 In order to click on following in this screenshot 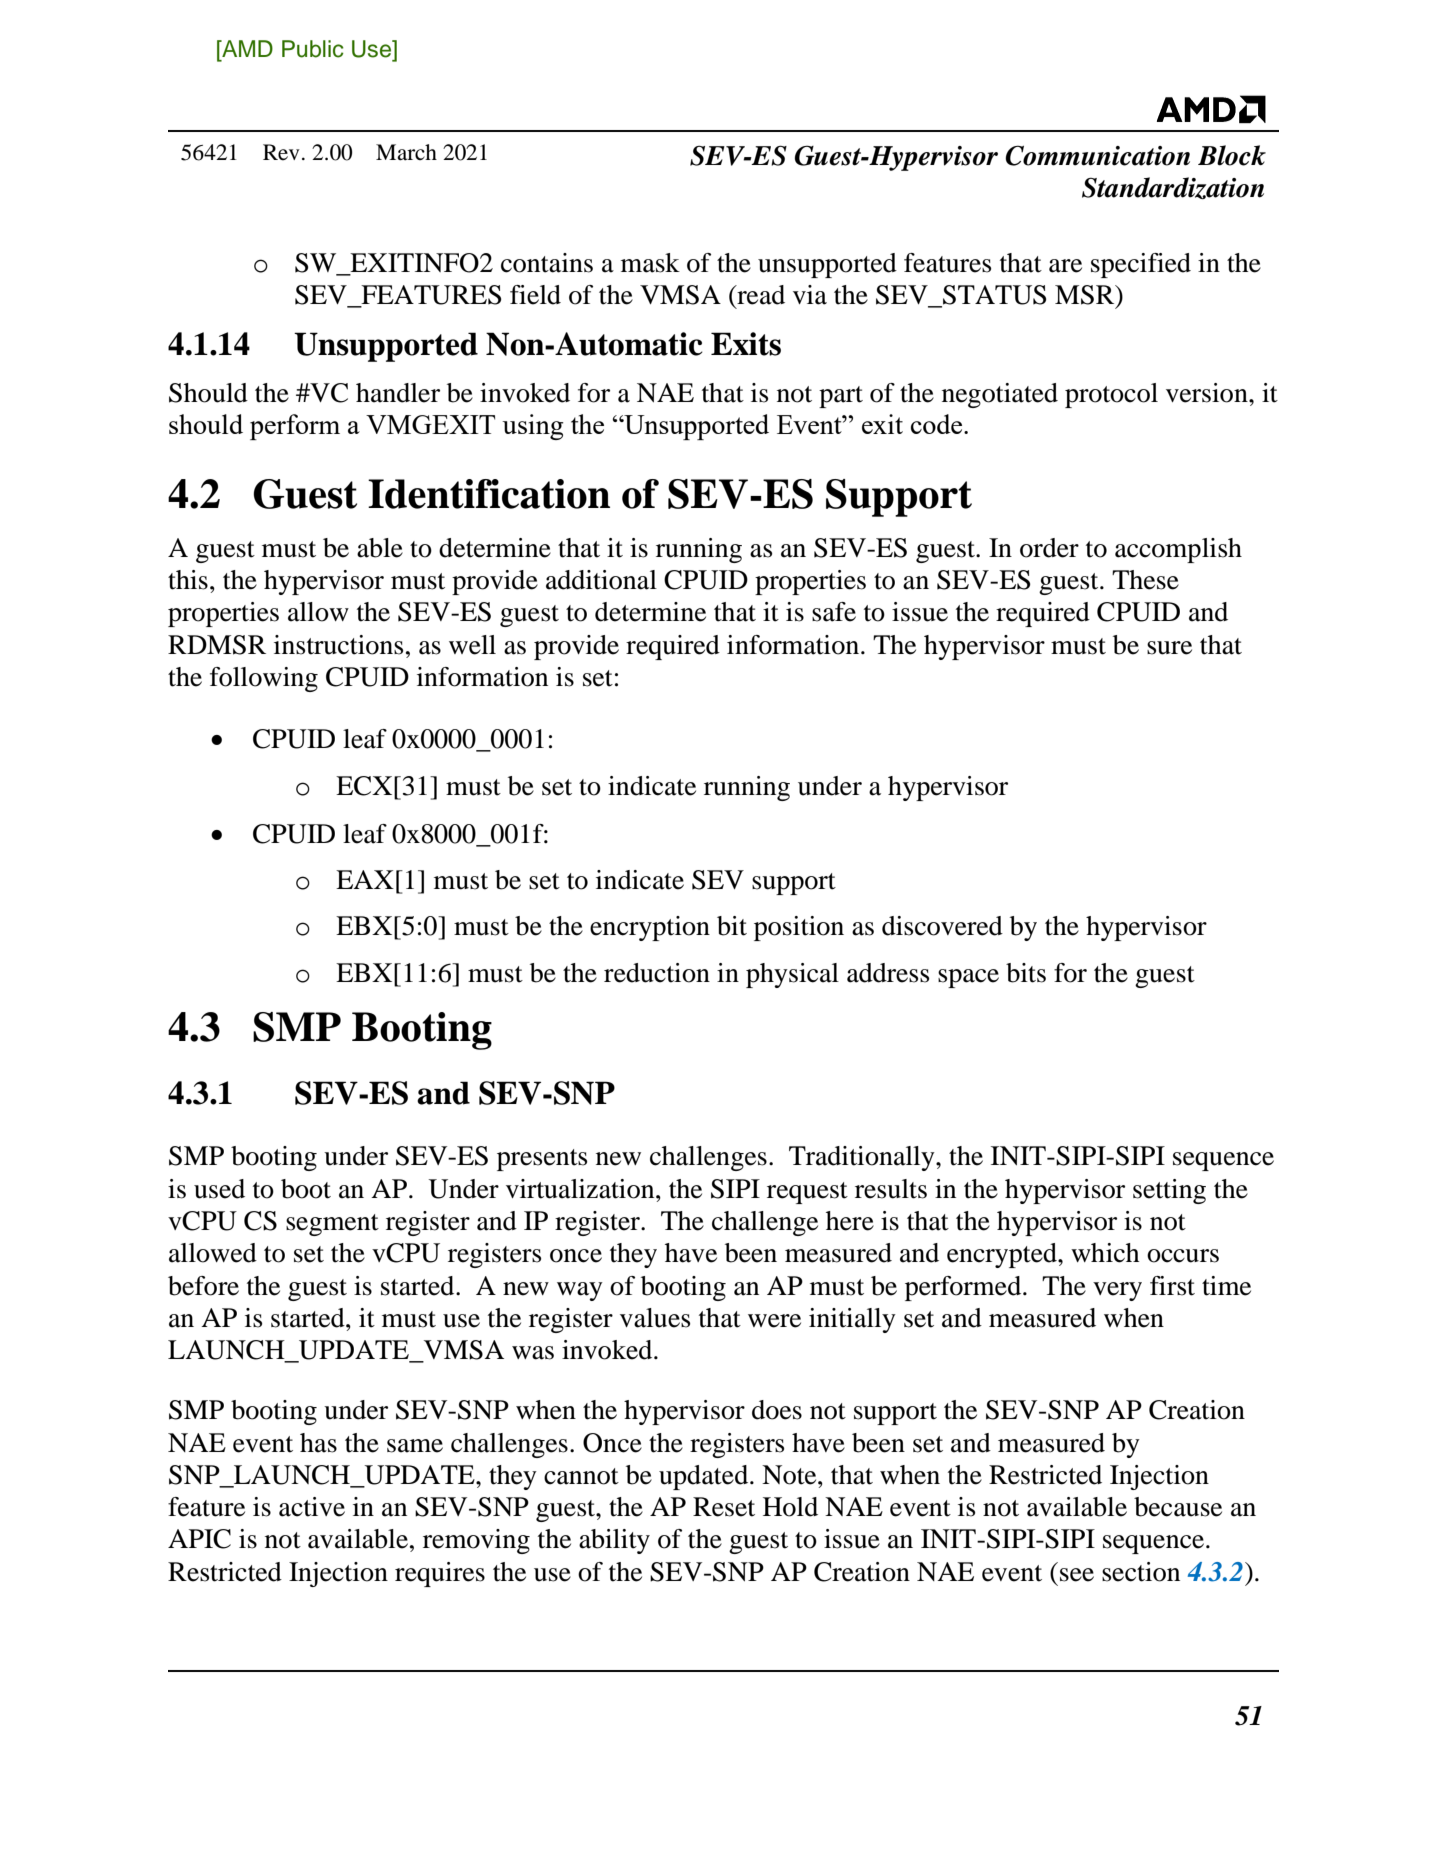, I will do `click(264, 679)`.
